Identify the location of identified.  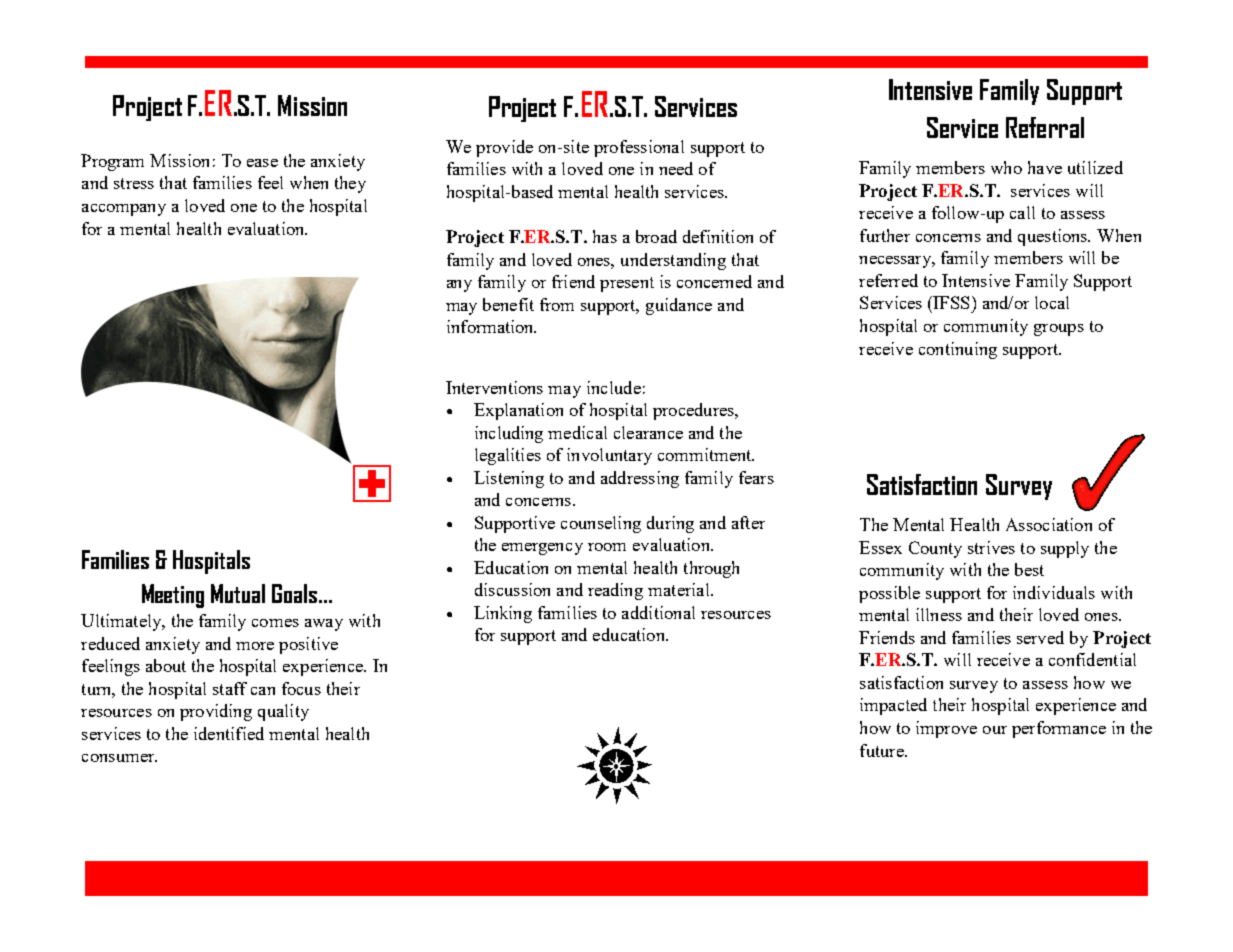
(229, 733).
